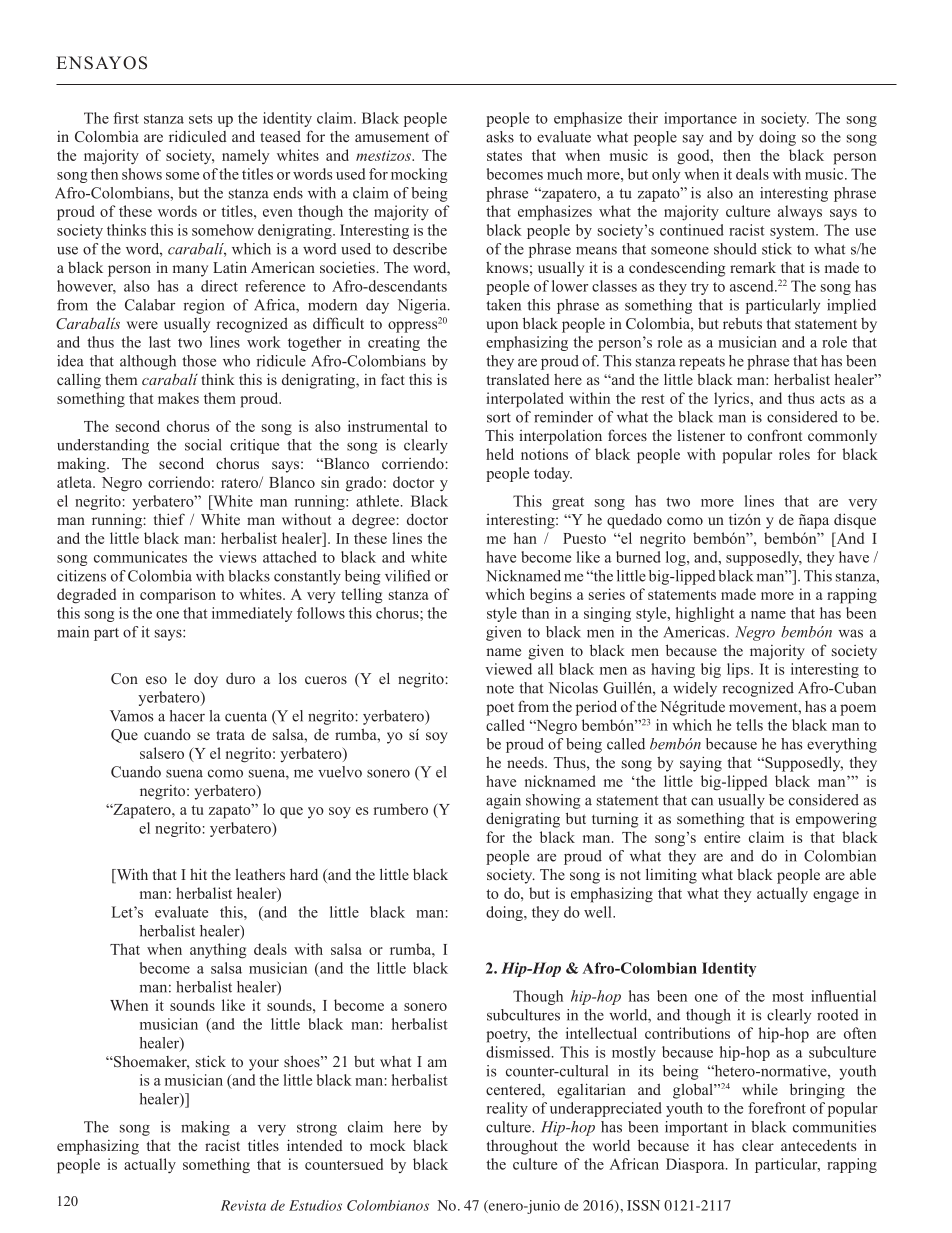 The width and height of the document is (952, 1233). I want to click on good, so click(694, 157).
